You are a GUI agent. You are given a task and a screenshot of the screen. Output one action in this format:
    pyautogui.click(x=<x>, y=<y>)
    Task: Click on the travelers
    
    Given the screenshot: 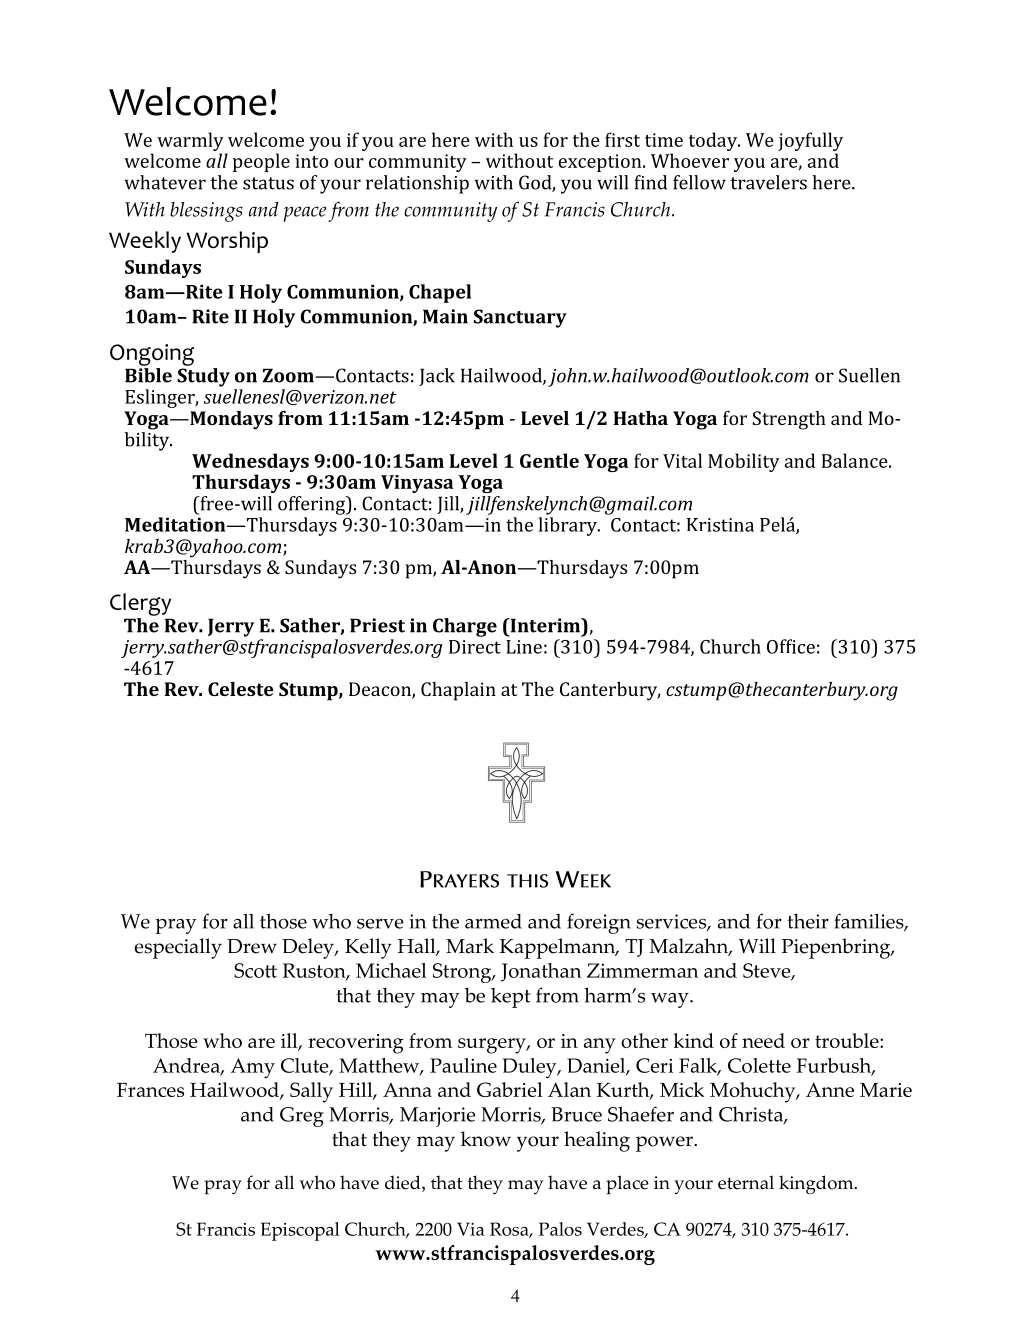 What is the action you would take?
    pyautogui.click(x=768, y=182)
